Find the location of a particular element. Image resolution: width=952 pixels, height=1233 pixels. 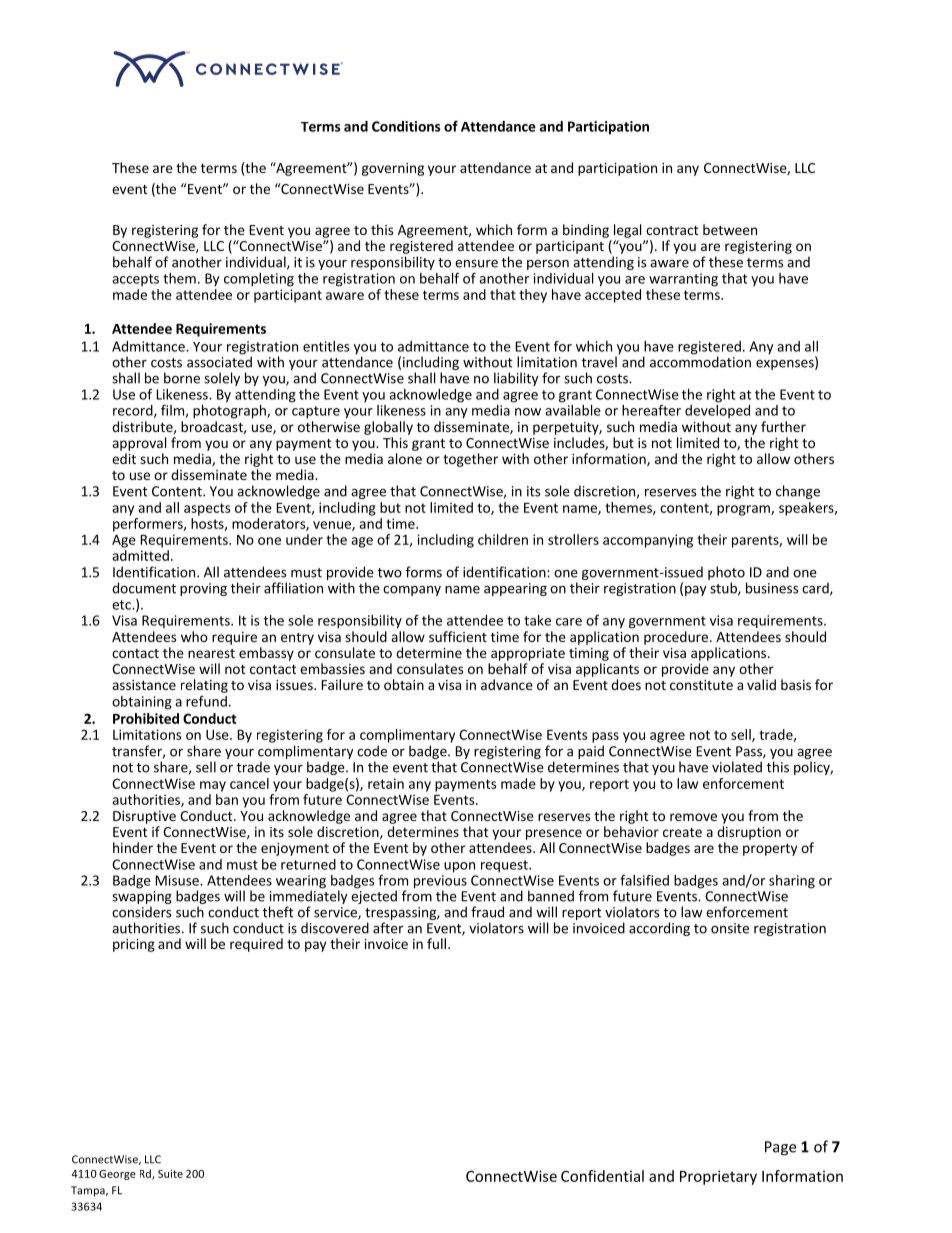

Conditions is located at coordinates (406, 126).
